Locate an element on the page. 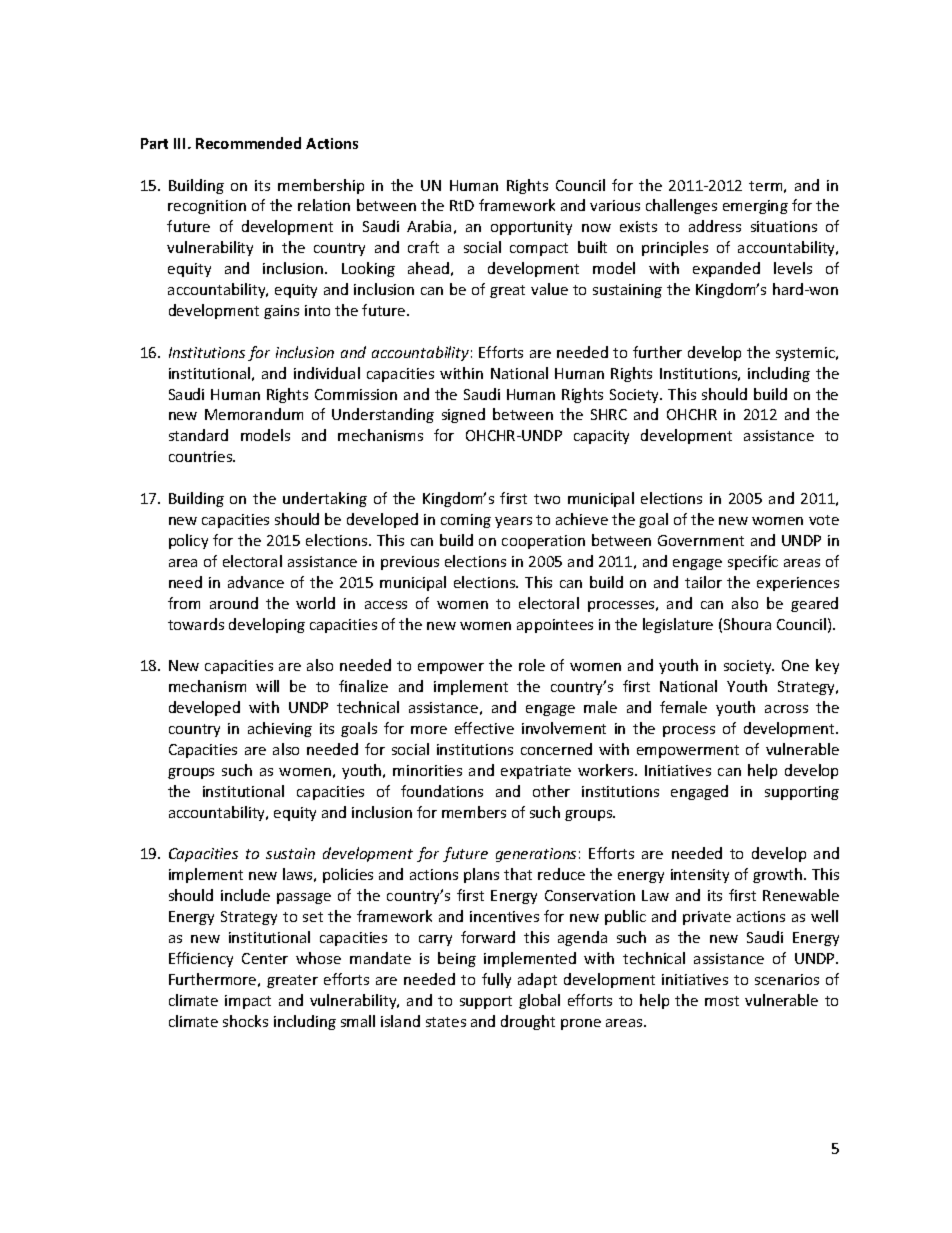  advance is located at coordinates (256, 582).
